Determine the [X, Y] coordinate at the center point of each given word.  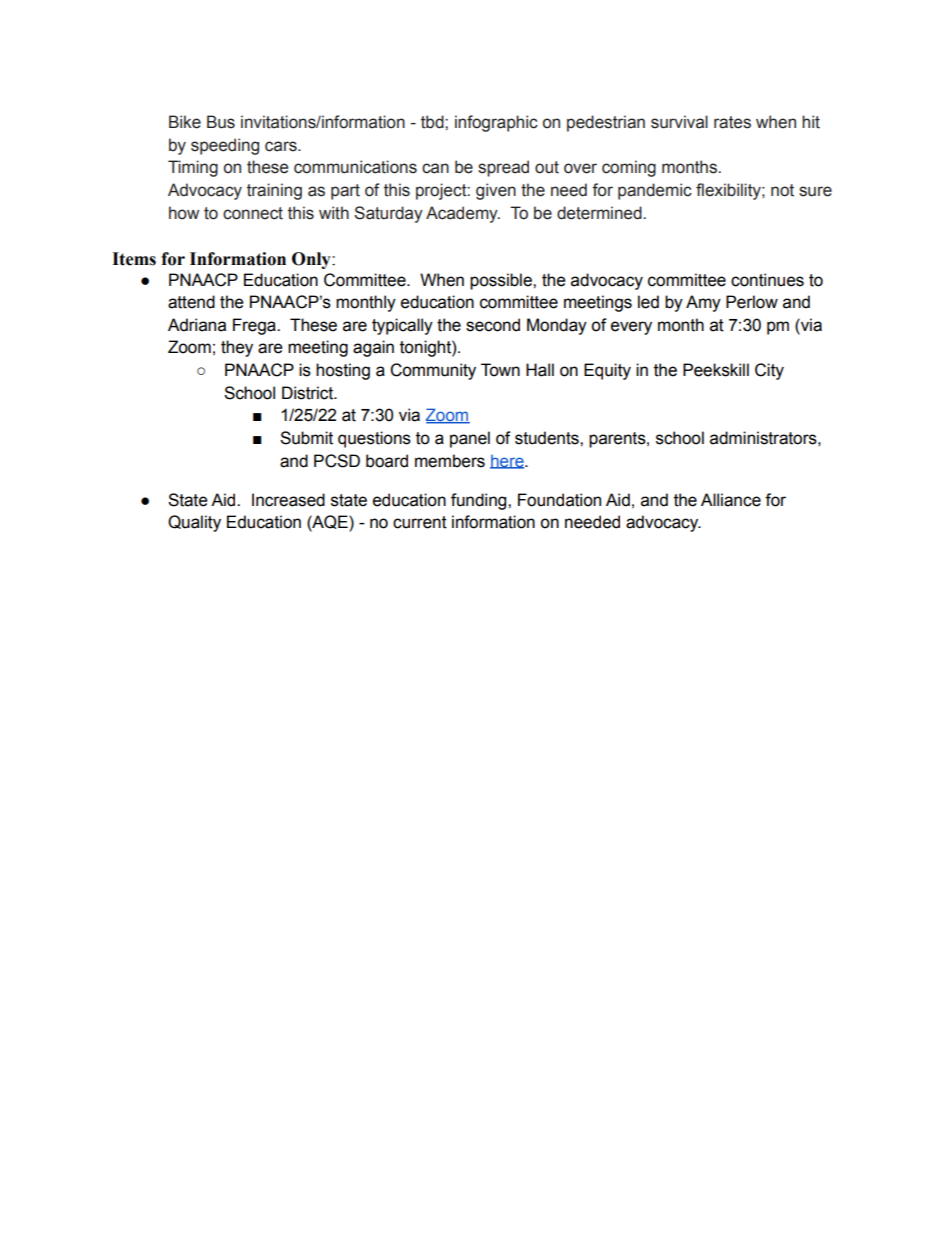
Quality [194, 523]
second [493, 325]
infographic [496, 123]
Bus [221, 122]
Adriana [197, 325]
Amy [703, 303]
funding [480, 501]
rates [732, 122]
